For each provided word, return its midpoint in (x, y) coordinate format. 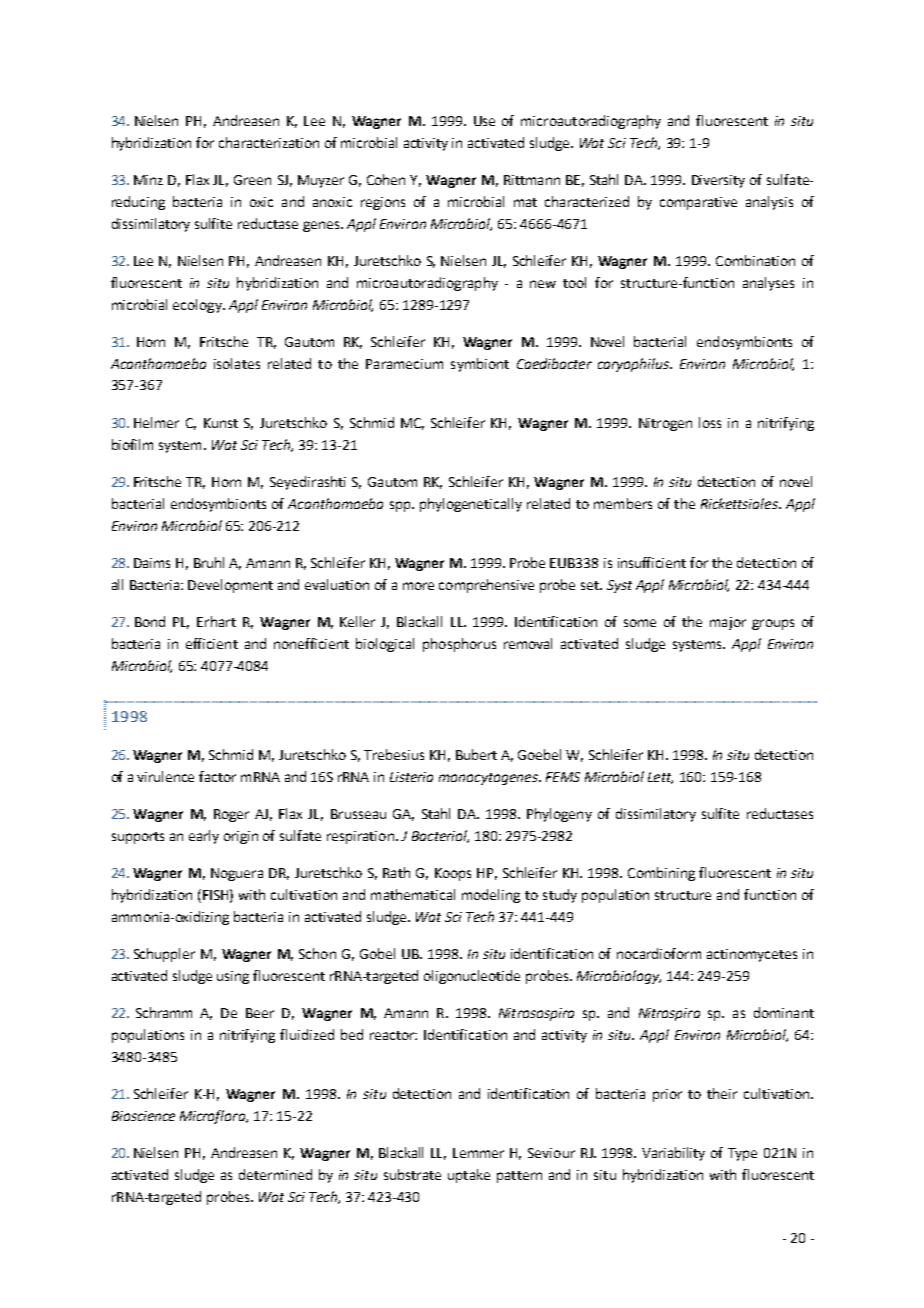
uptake (469, 1176)
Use (484, 121)
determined (275, 1174)
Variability (673, 1154)
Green (252, 180)
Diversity (718, 181)
